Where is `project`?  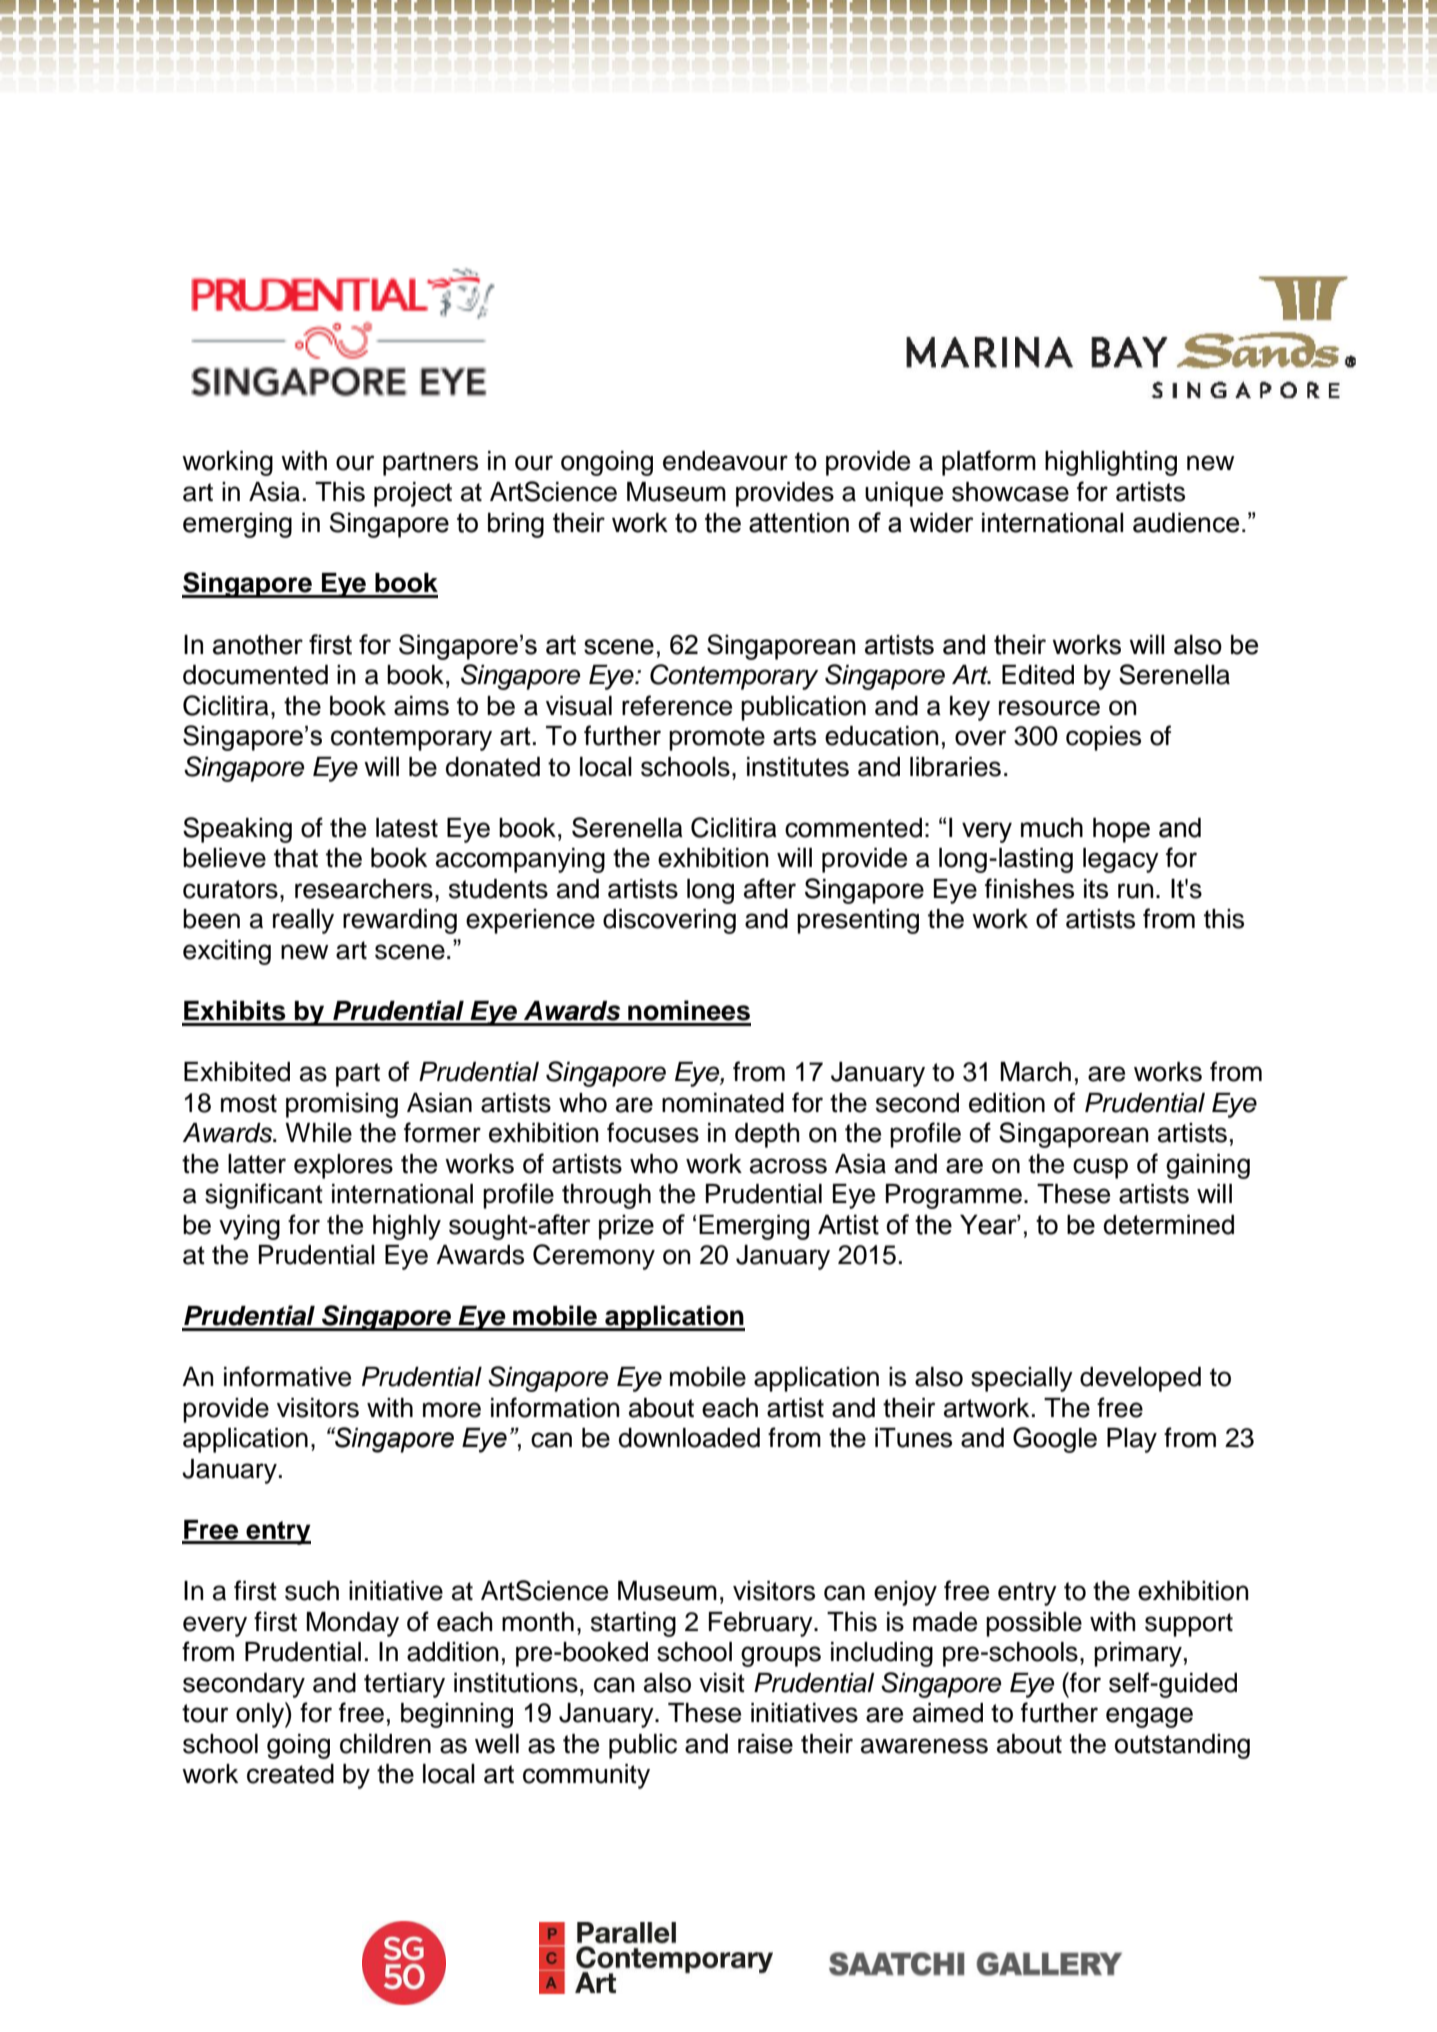
project is located at coordinates (413, 494).
